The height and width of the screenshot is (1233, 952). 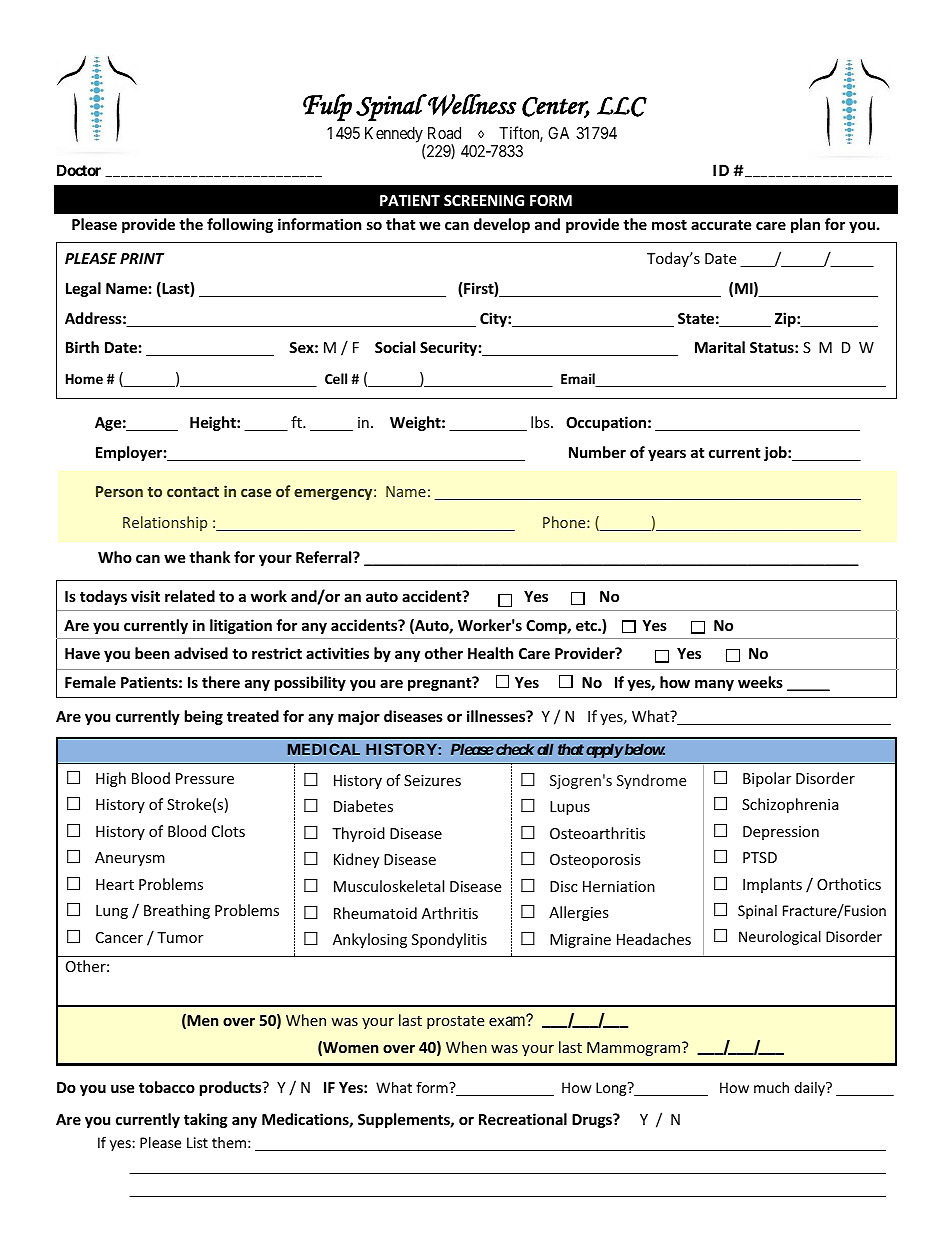 What do you see at coordinates (760, 682) in the screenshot?
I see `weeks` at bounding box center [760, 682].
